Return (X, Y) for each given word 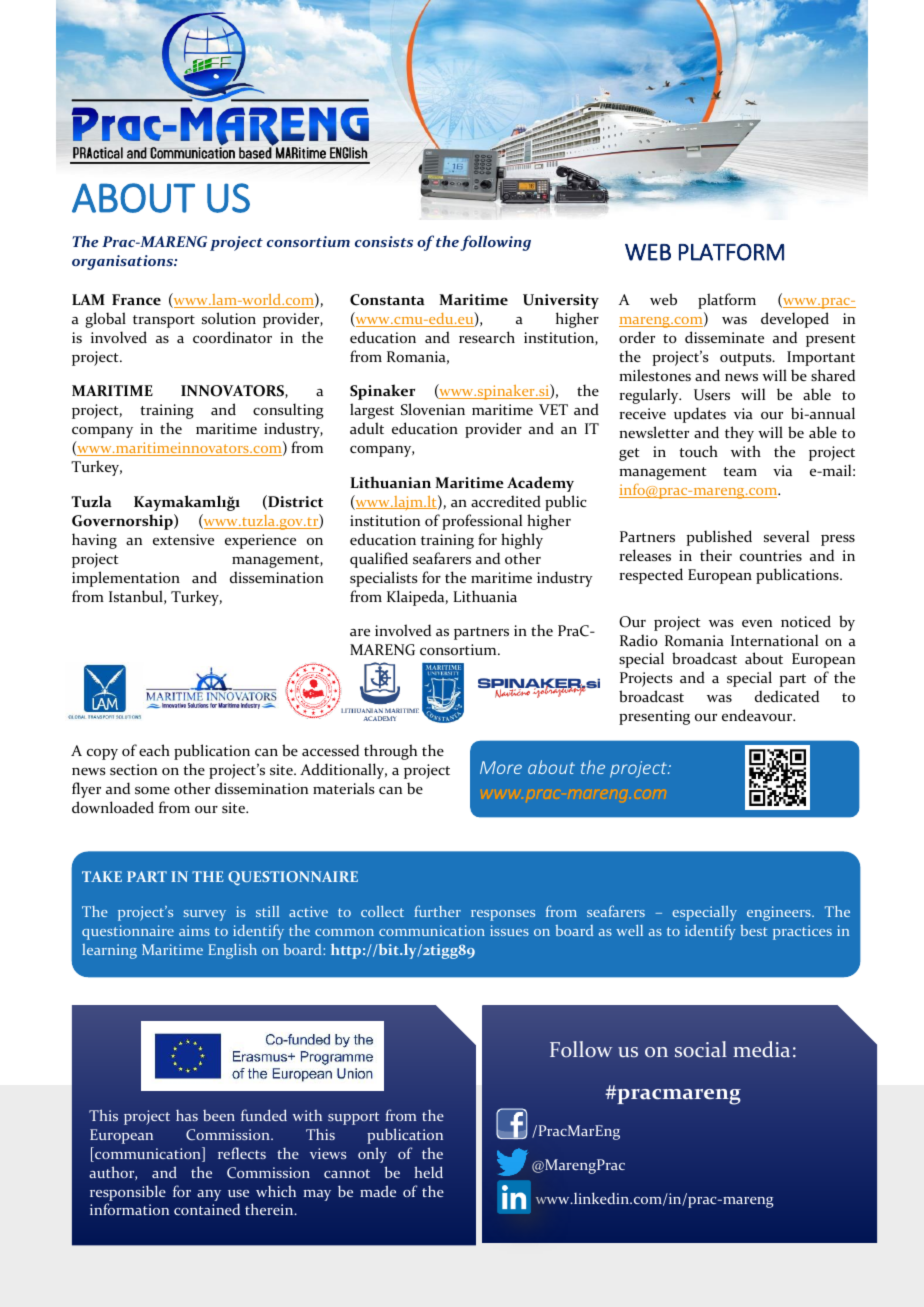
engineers (780, 913)
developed (795, 320)
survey (205, 915)
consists (384, 241)
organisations (123, 262)
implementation (126, 579)
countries (771, 555)
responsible (128, 1193)
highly (522, 541)
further (437, 911)
